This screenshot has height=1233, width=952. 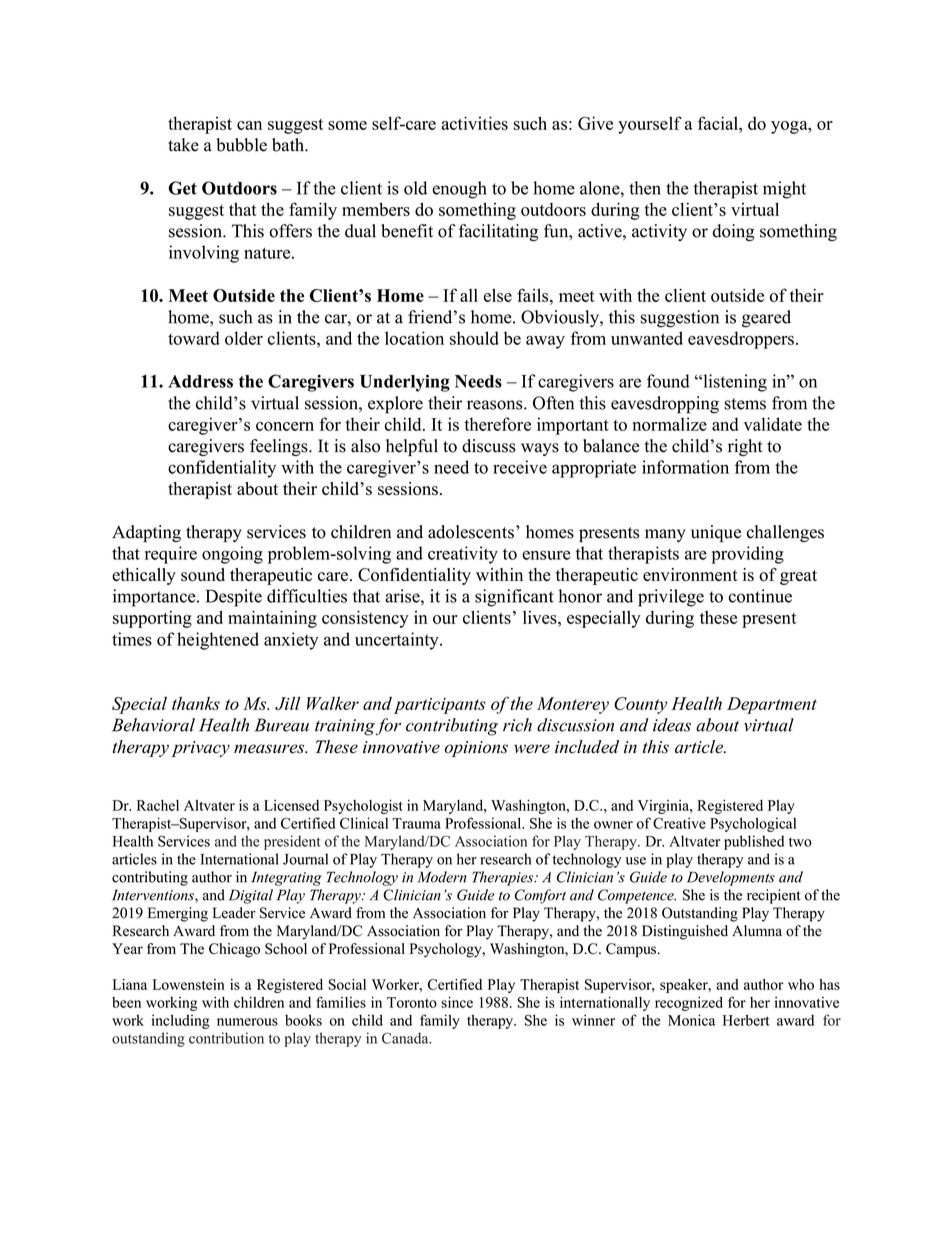 What do you see at coordinates (474, 123) in the screenshot?
I see `activities` at bounding box center [474, 123].
